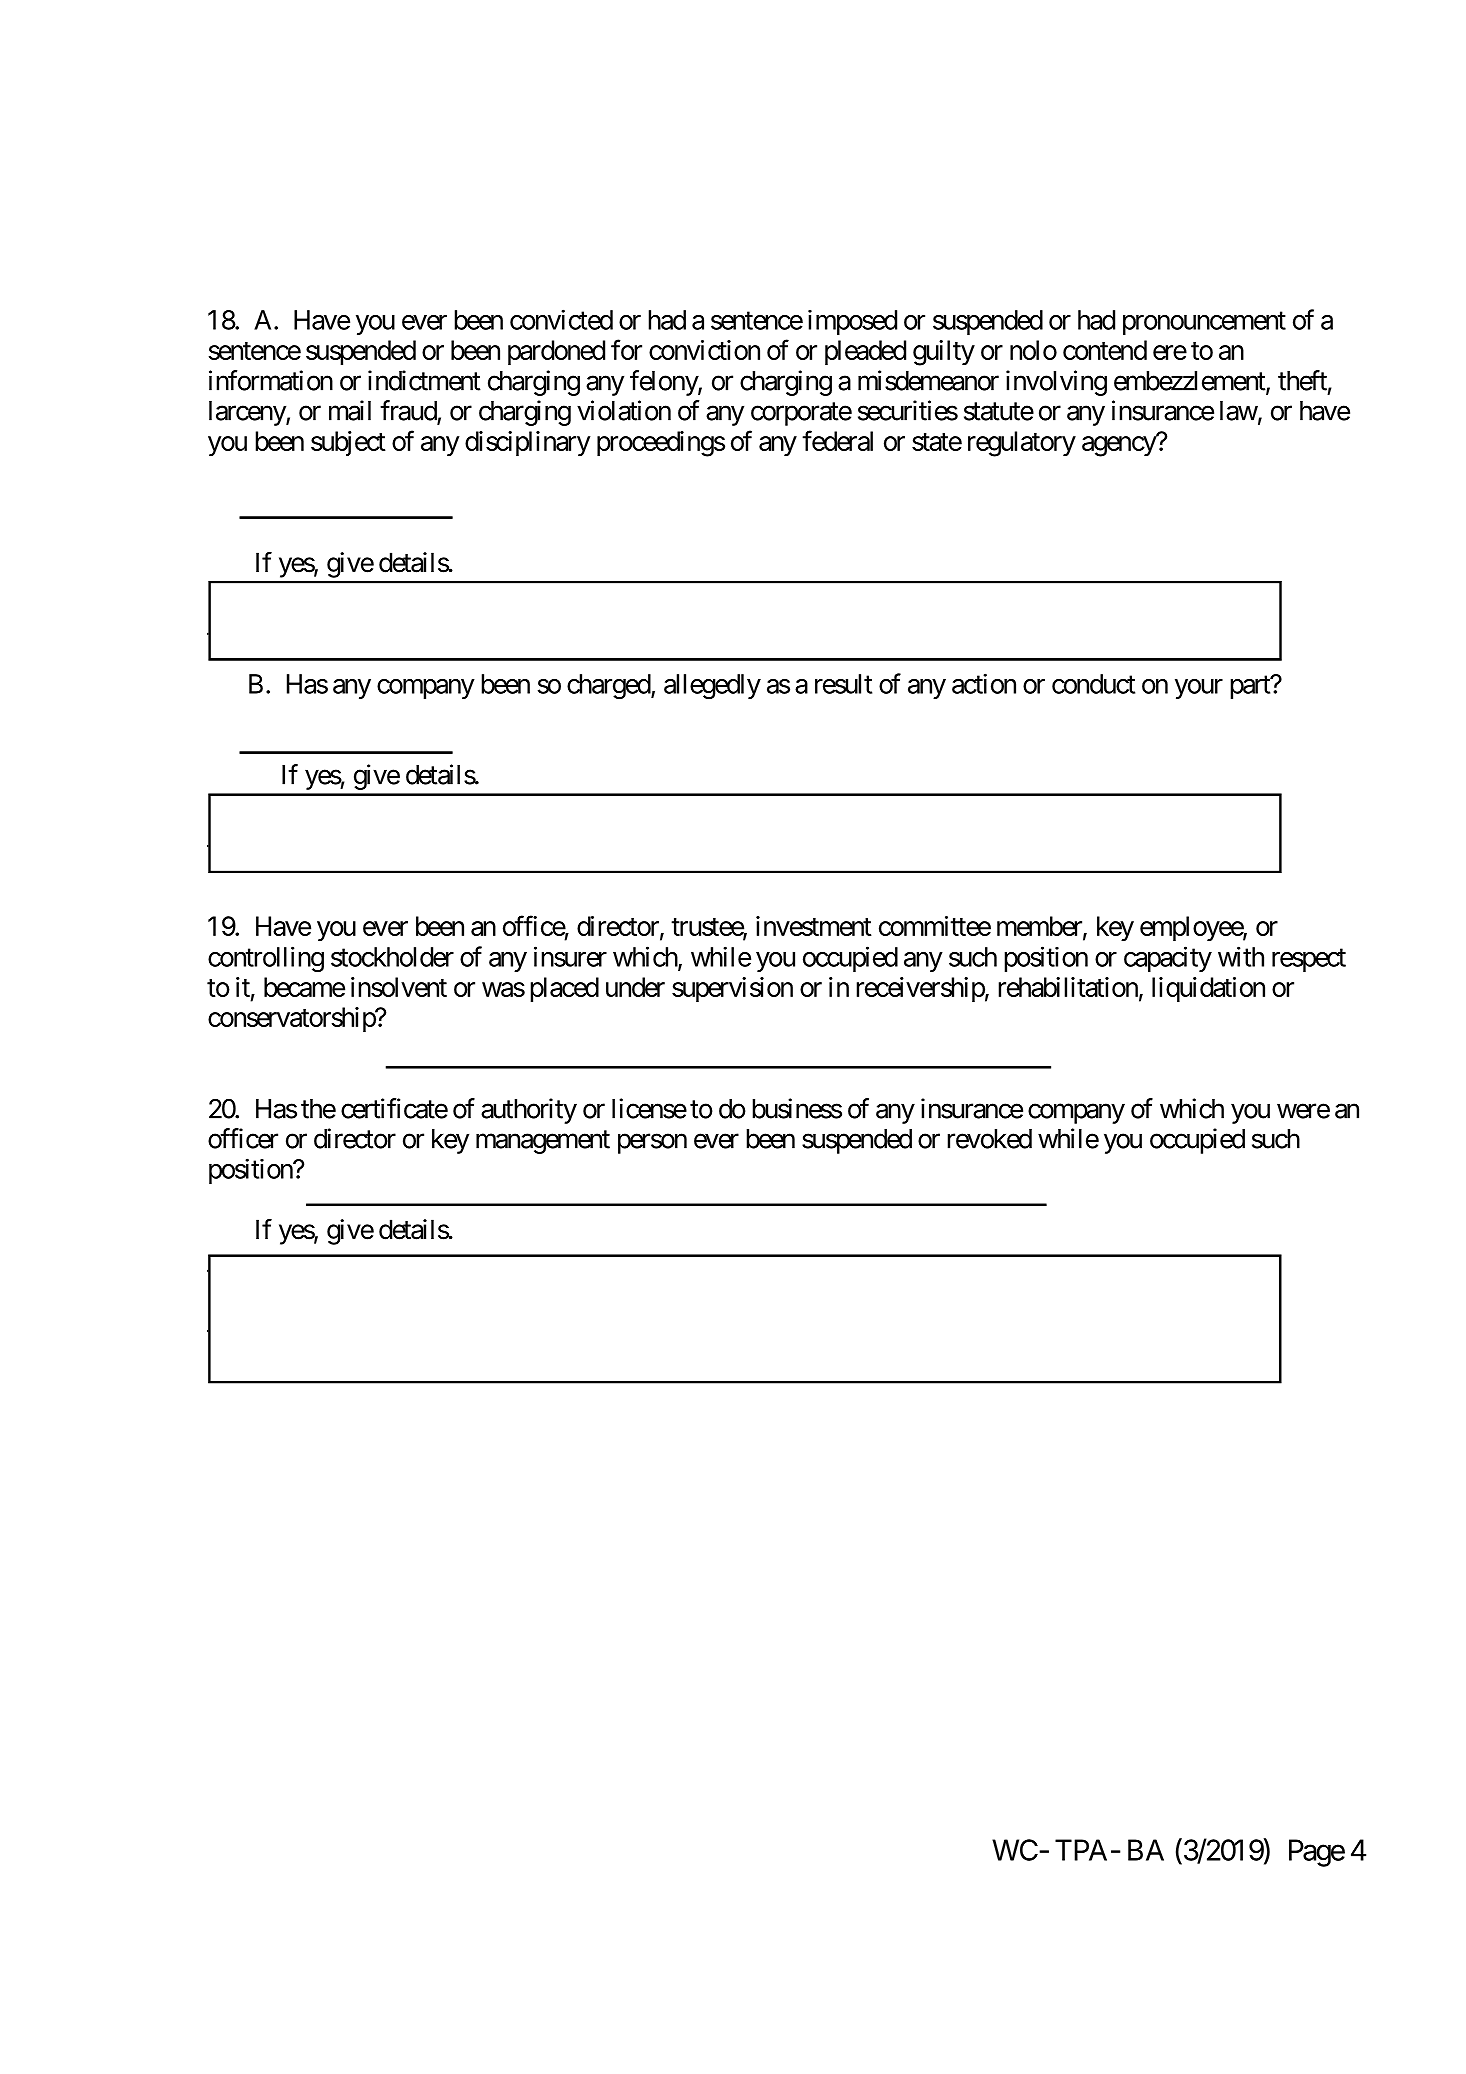 The image size is (1466, 2074). What do you see at coordinates (1199, 689) in the page?
I see `your` at bounding box center [1199, 689].
